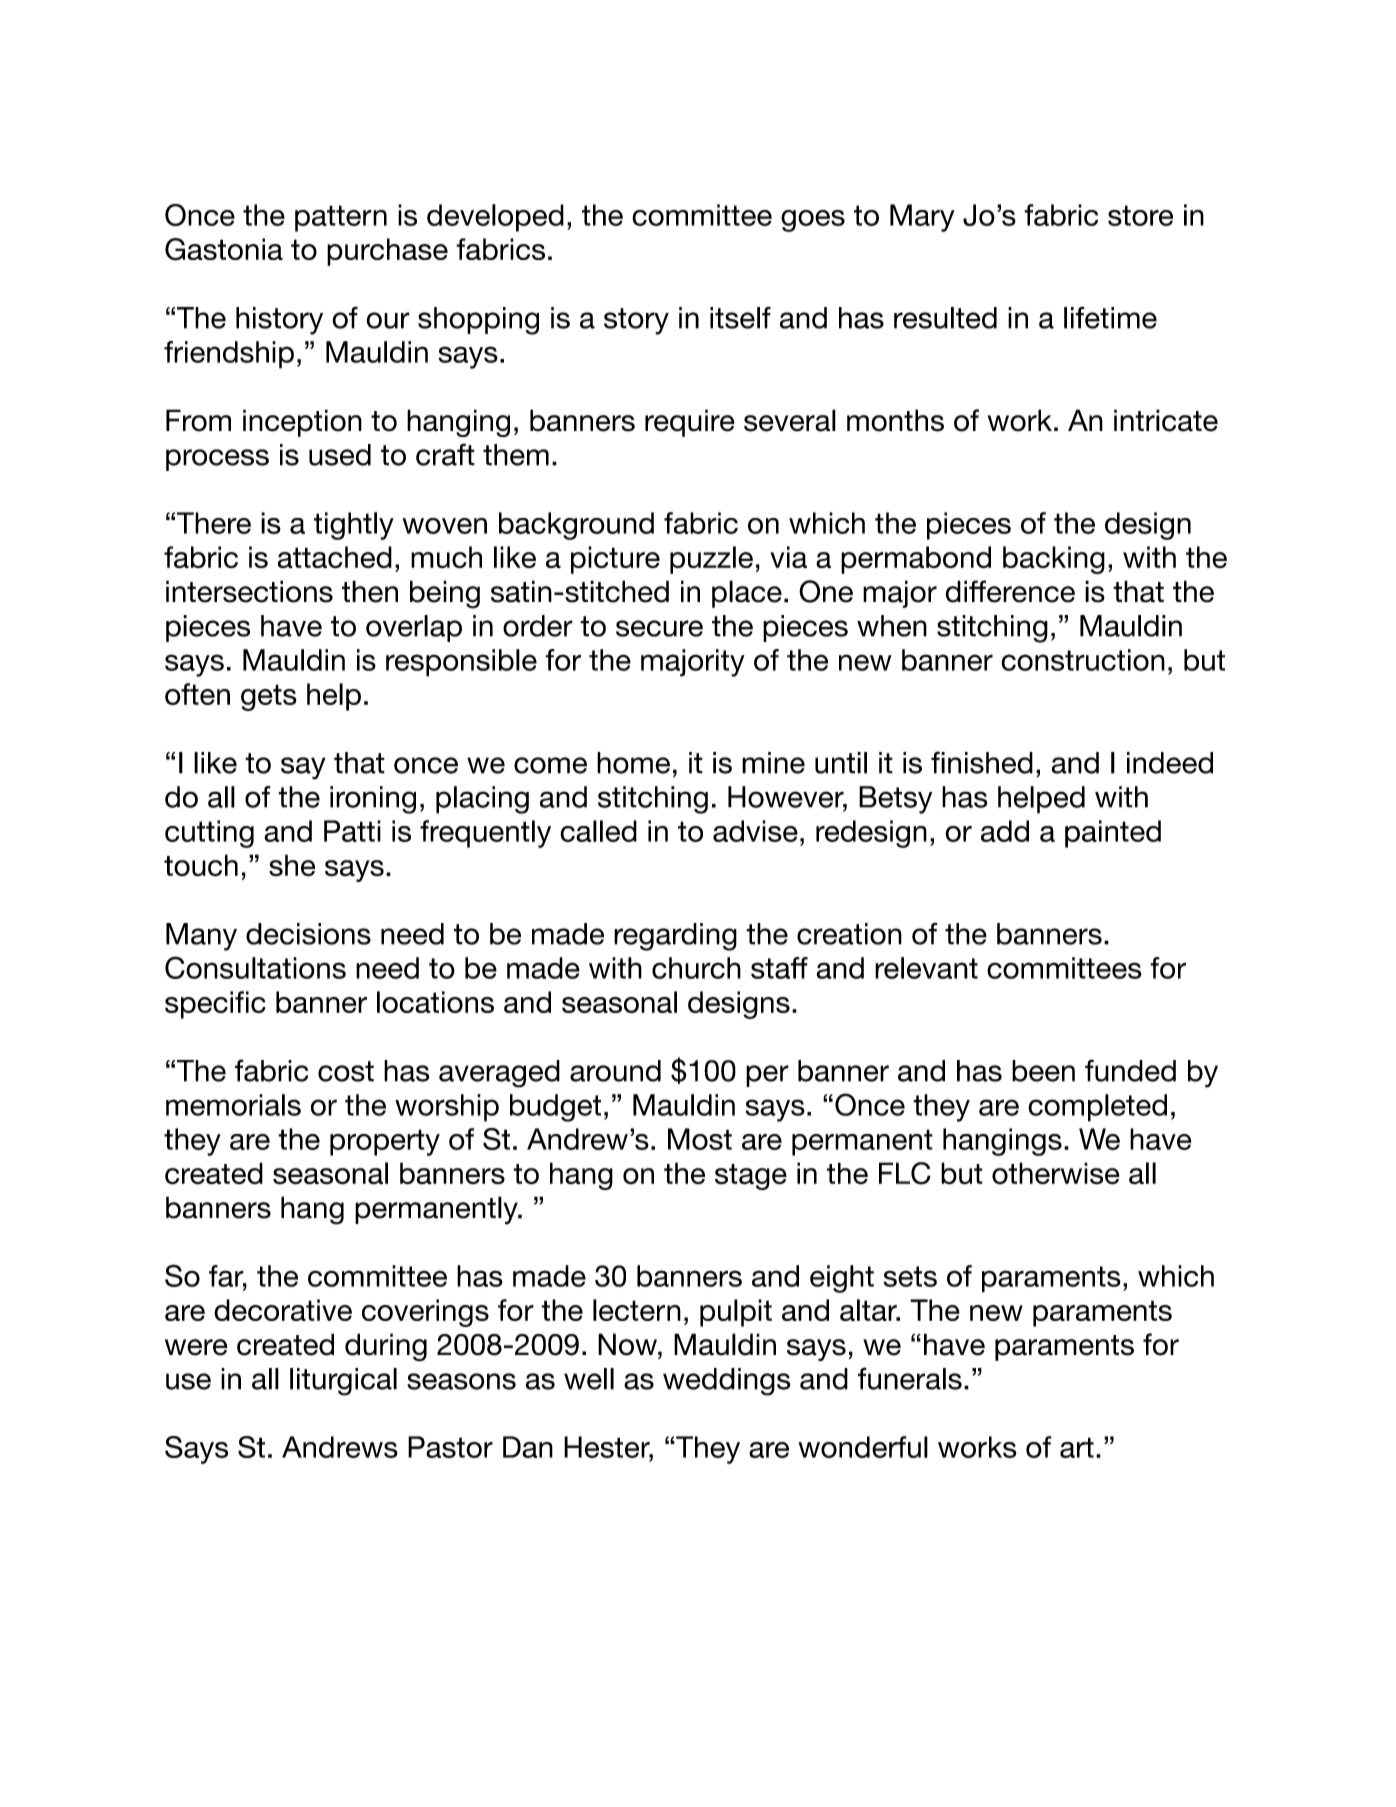 This image has width=1396, height=1807. I want to click on weddings, so click(727, 1382).
